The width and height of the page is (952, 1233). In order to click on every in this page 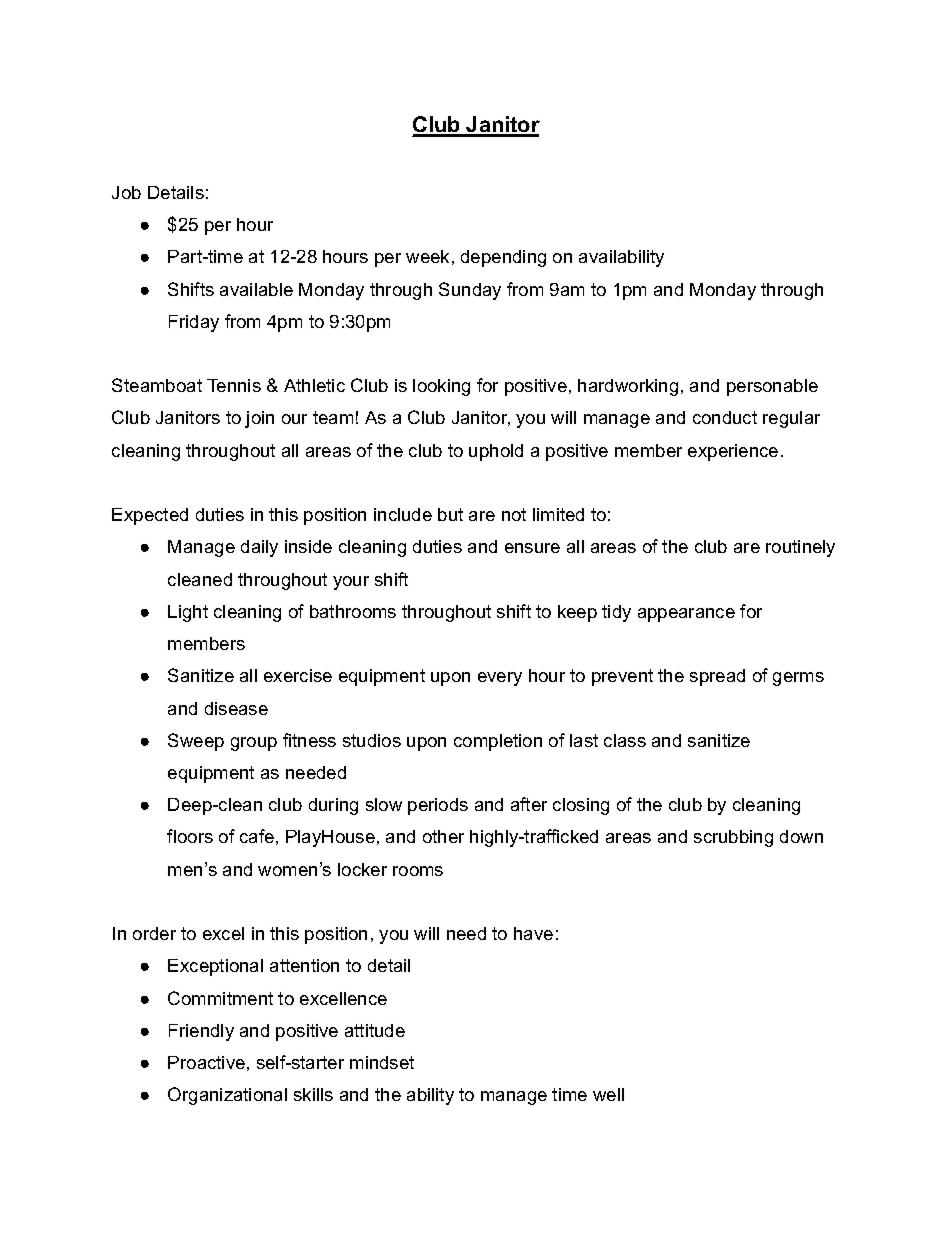, I will do `click(500, 679)`.
